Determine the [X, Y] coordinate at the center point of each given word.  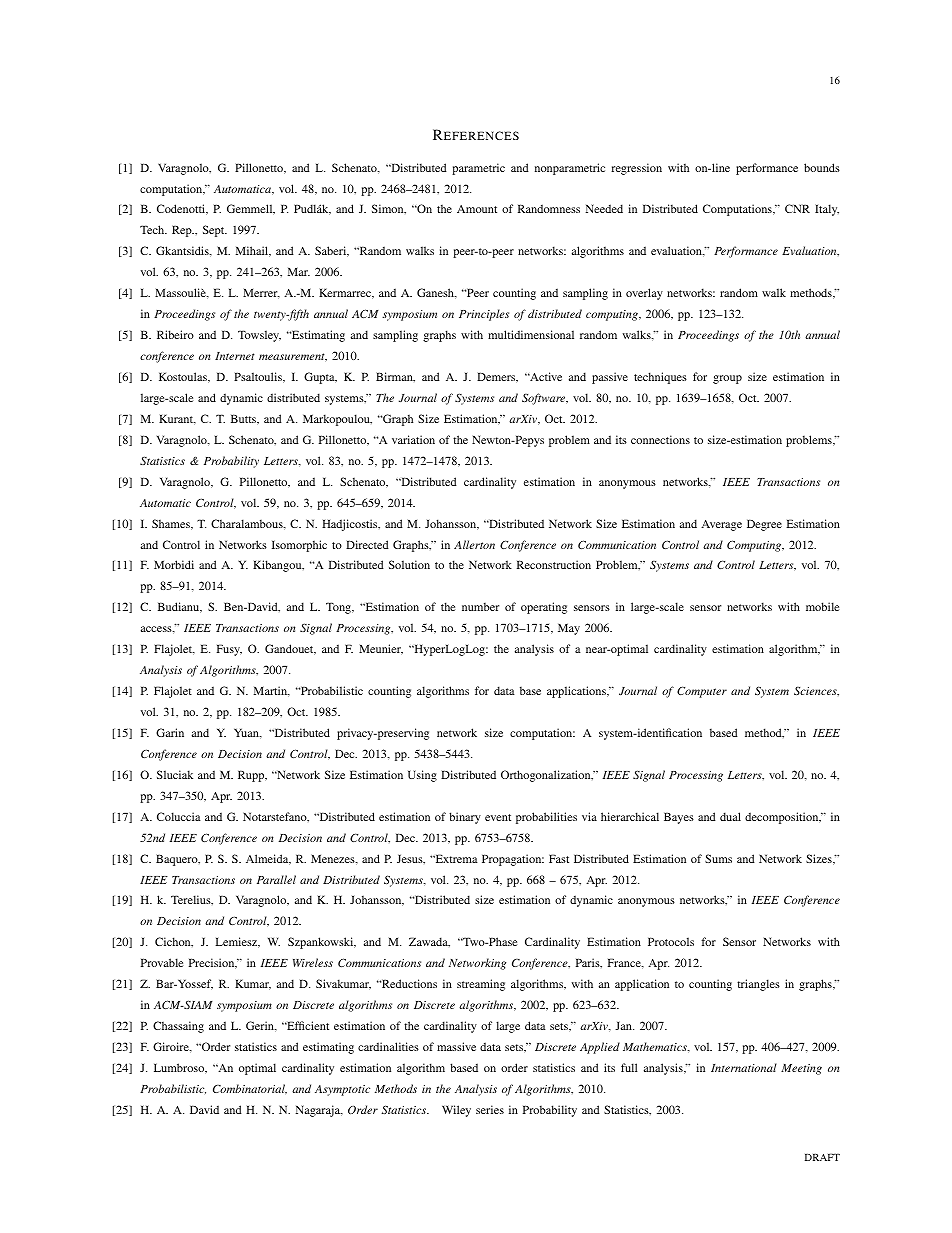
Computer [702, 692]
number [480, 606]
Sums [718, 858]
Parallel [276, 879]
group [727, 379]
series [490, 1109]
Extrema [455, 858]
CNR [797, 208]
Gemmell [251, 209]
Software [545, 399]
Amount [477, 209]
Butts [244, 418]
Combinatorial [250, 1089]
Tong [340, 608]
